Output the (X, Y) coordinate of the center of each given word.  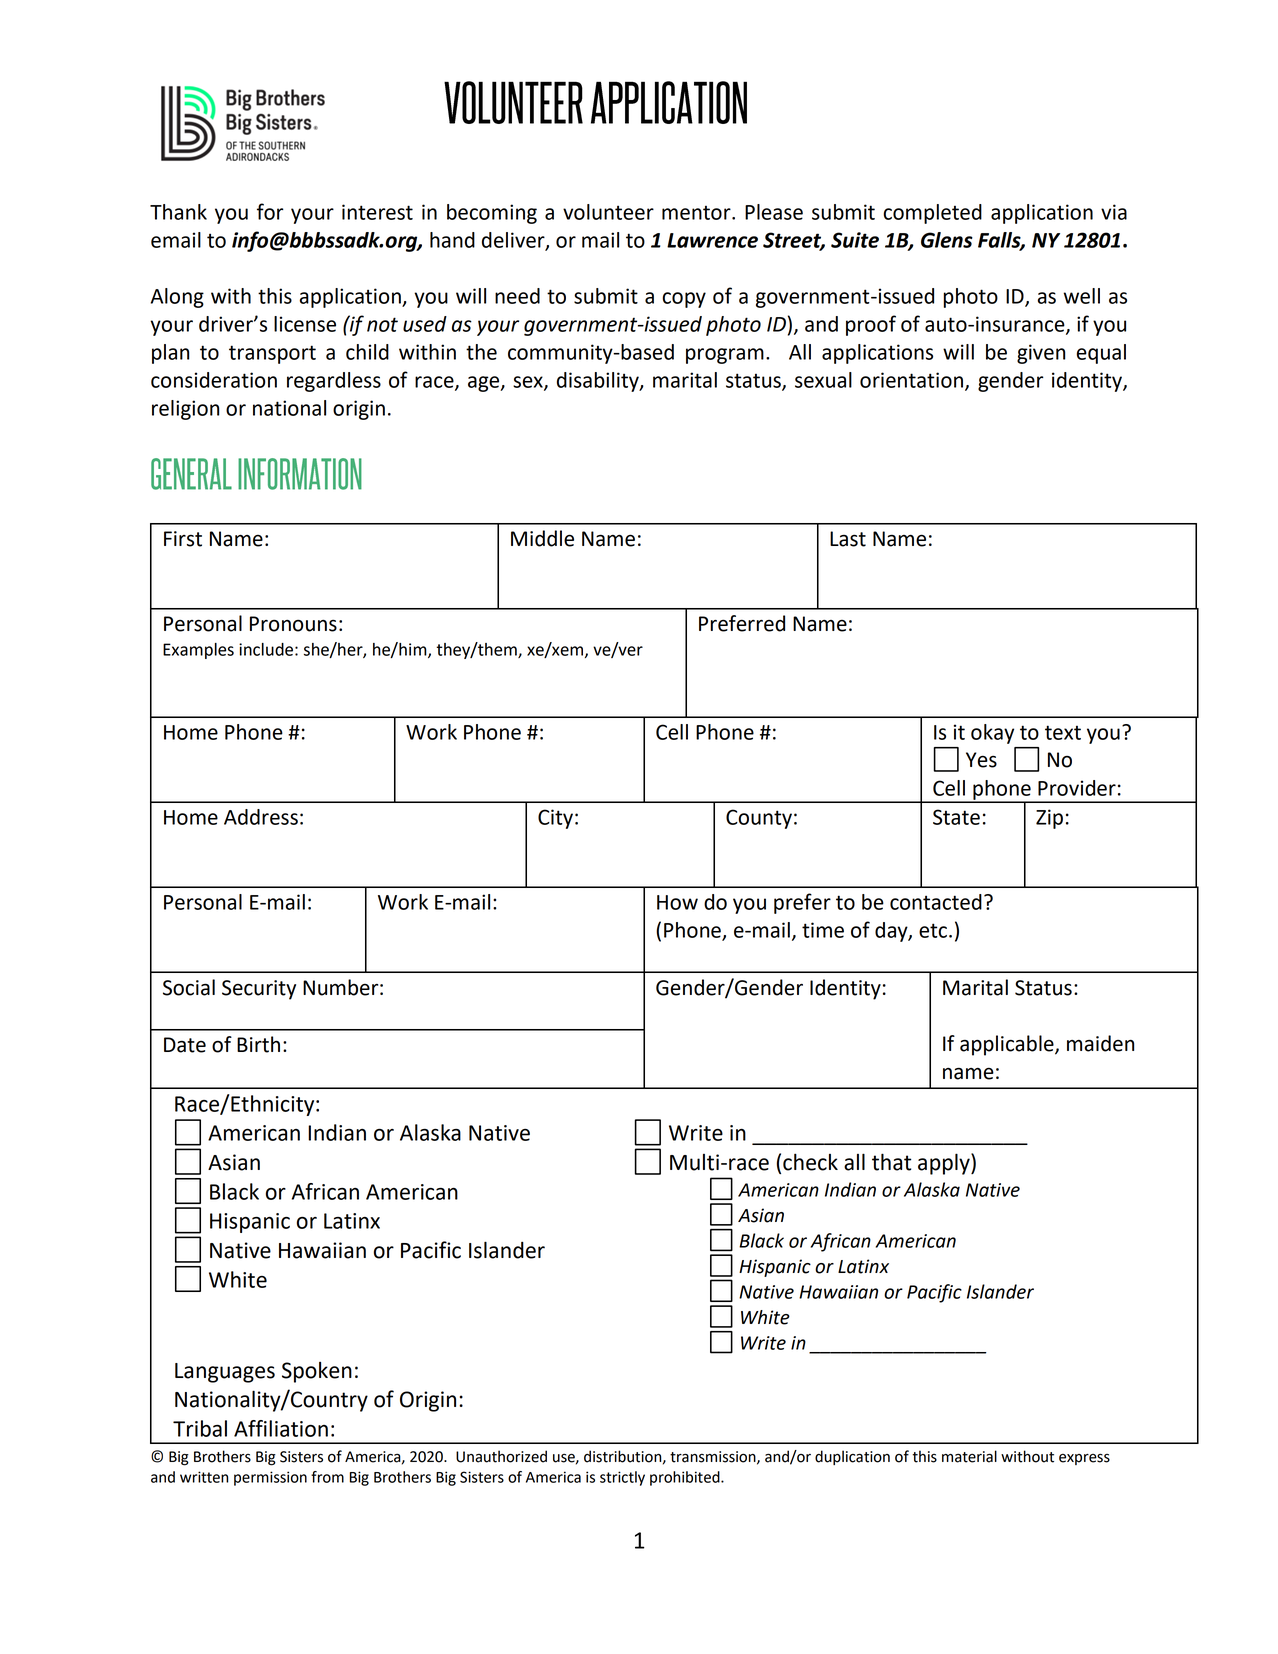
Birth (258, 1044)
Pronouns (293, 624)
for (270, 211)
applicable (1008, 1045)
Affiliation (281, 1428)
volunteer (608, 212)
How (677, 902)
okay (992, 734)
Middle (542, 538)
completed (932, 214)
